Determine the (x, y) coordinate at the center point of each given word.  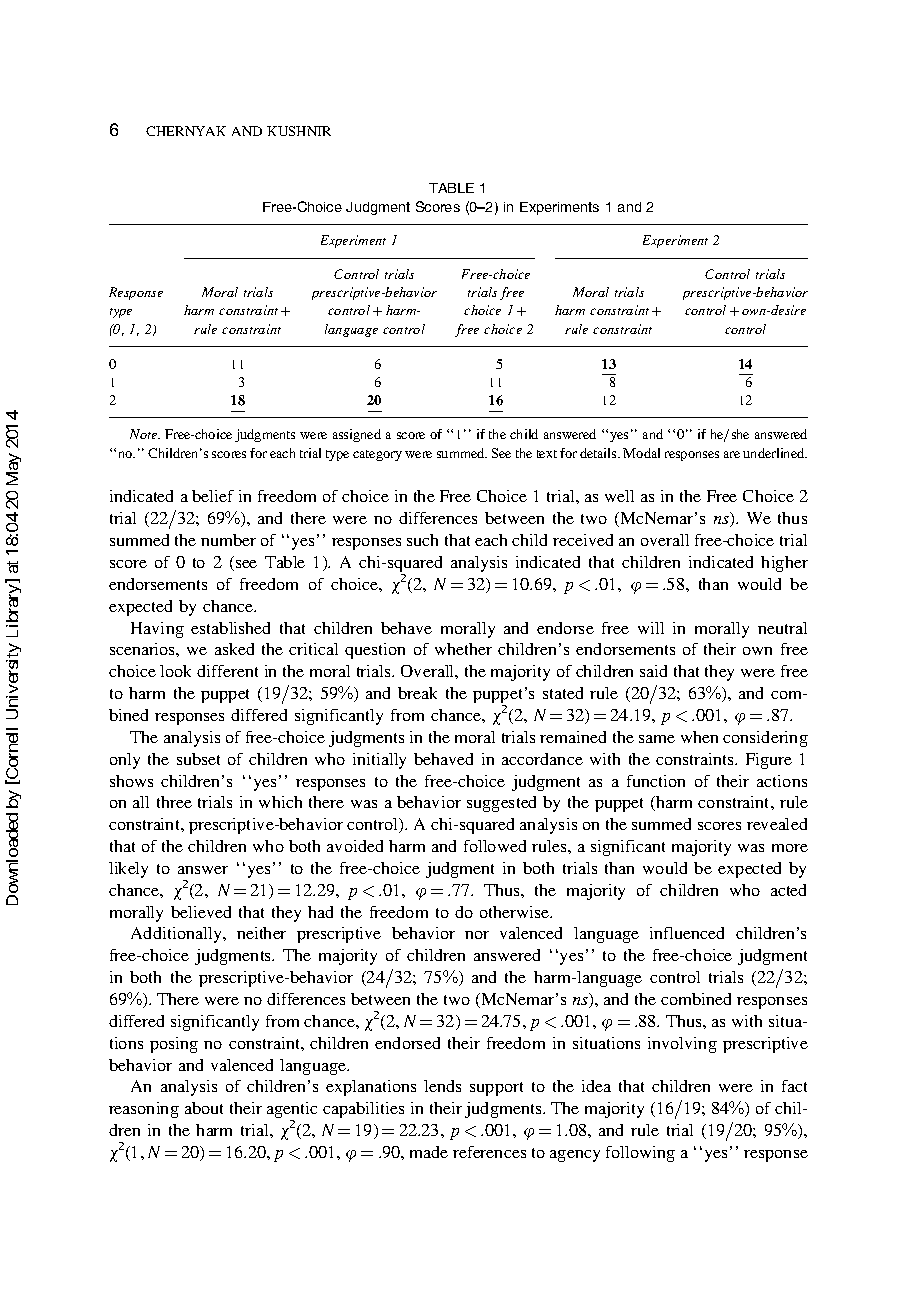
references (489, 1152)
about (204, 1108)
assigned (357, 435)
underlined (775, 453)
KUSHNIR (299, 131)
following (640, 1154)
